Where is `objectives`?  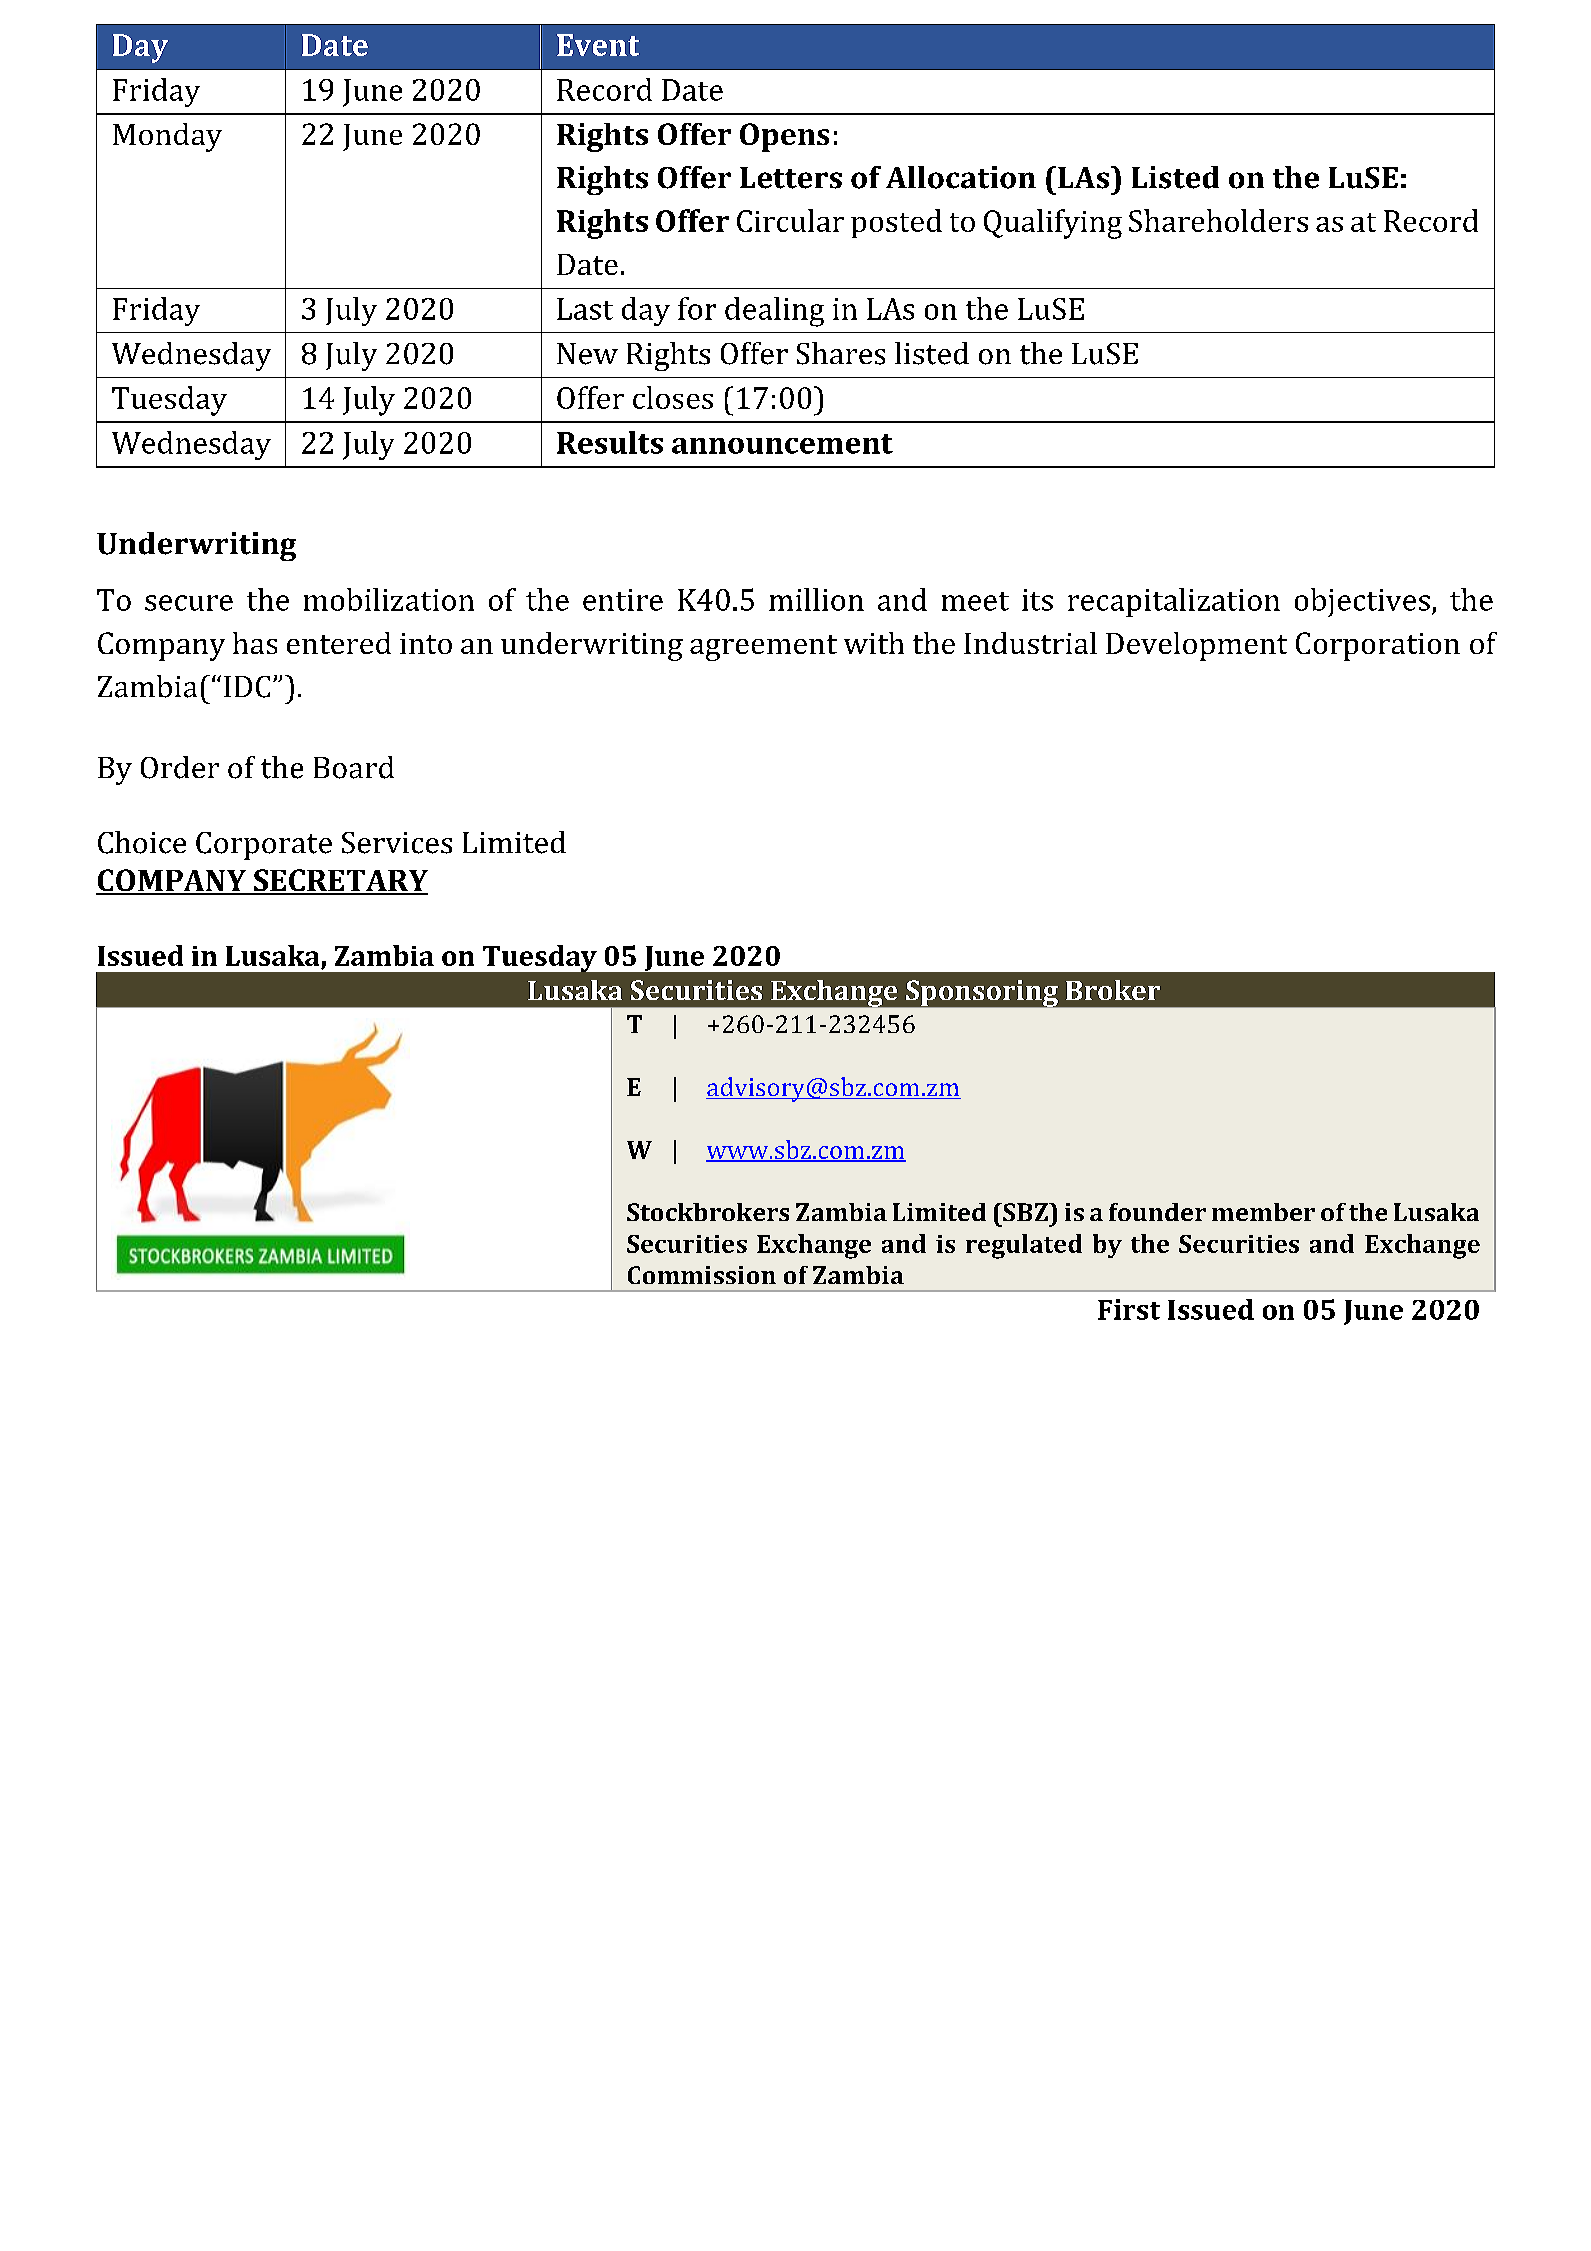 objectives is located at coordinates (1362, 602).
